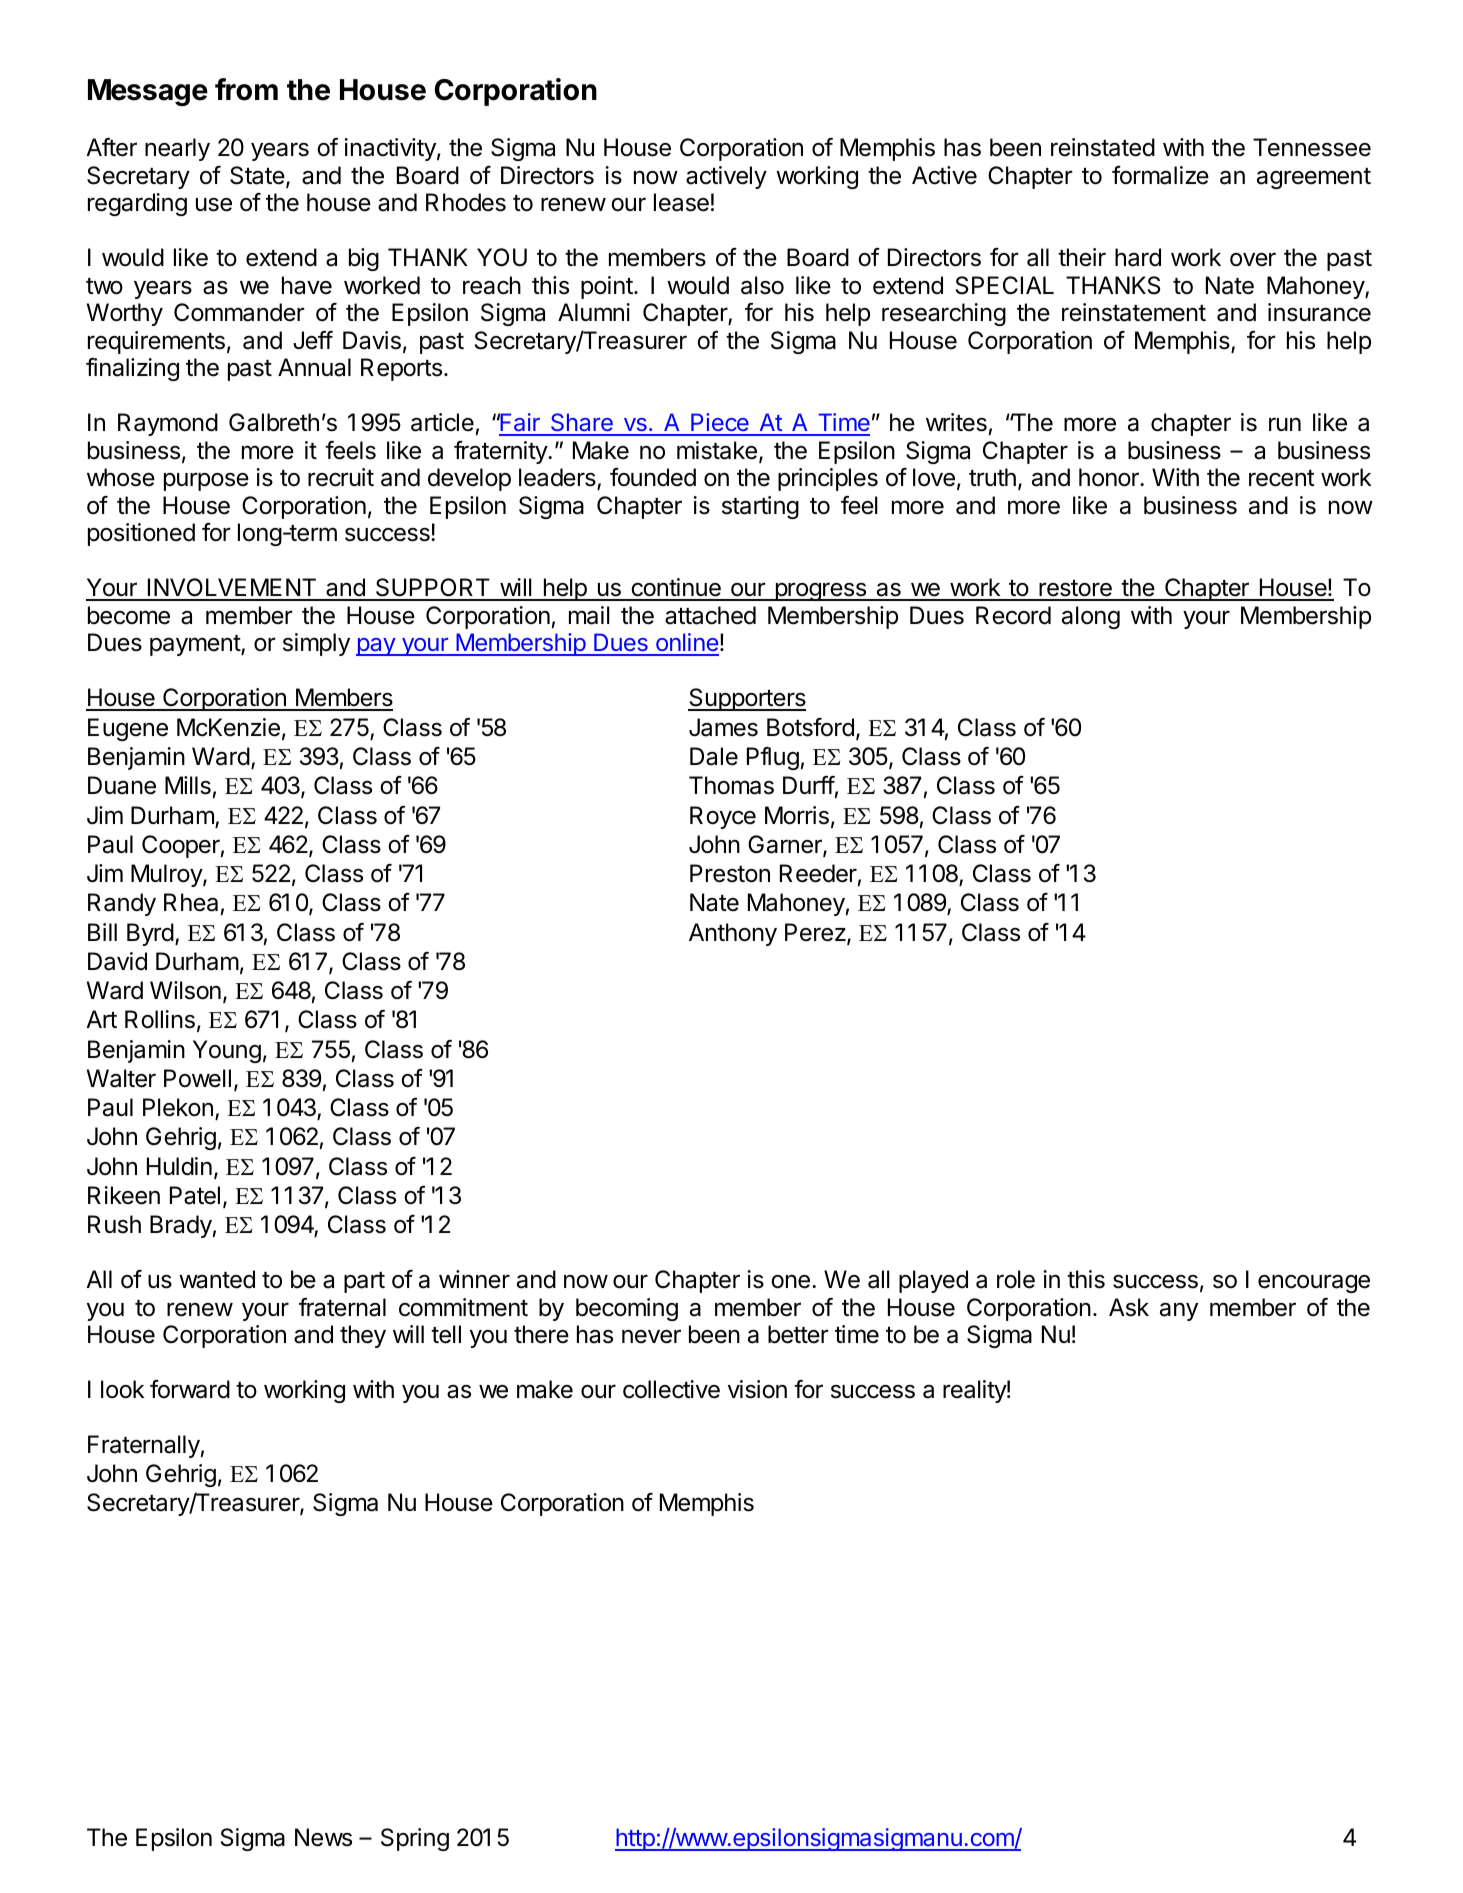 The width and height of the screenshot is (1463, 1893). I want to click on any, so click(1179, 1311).
